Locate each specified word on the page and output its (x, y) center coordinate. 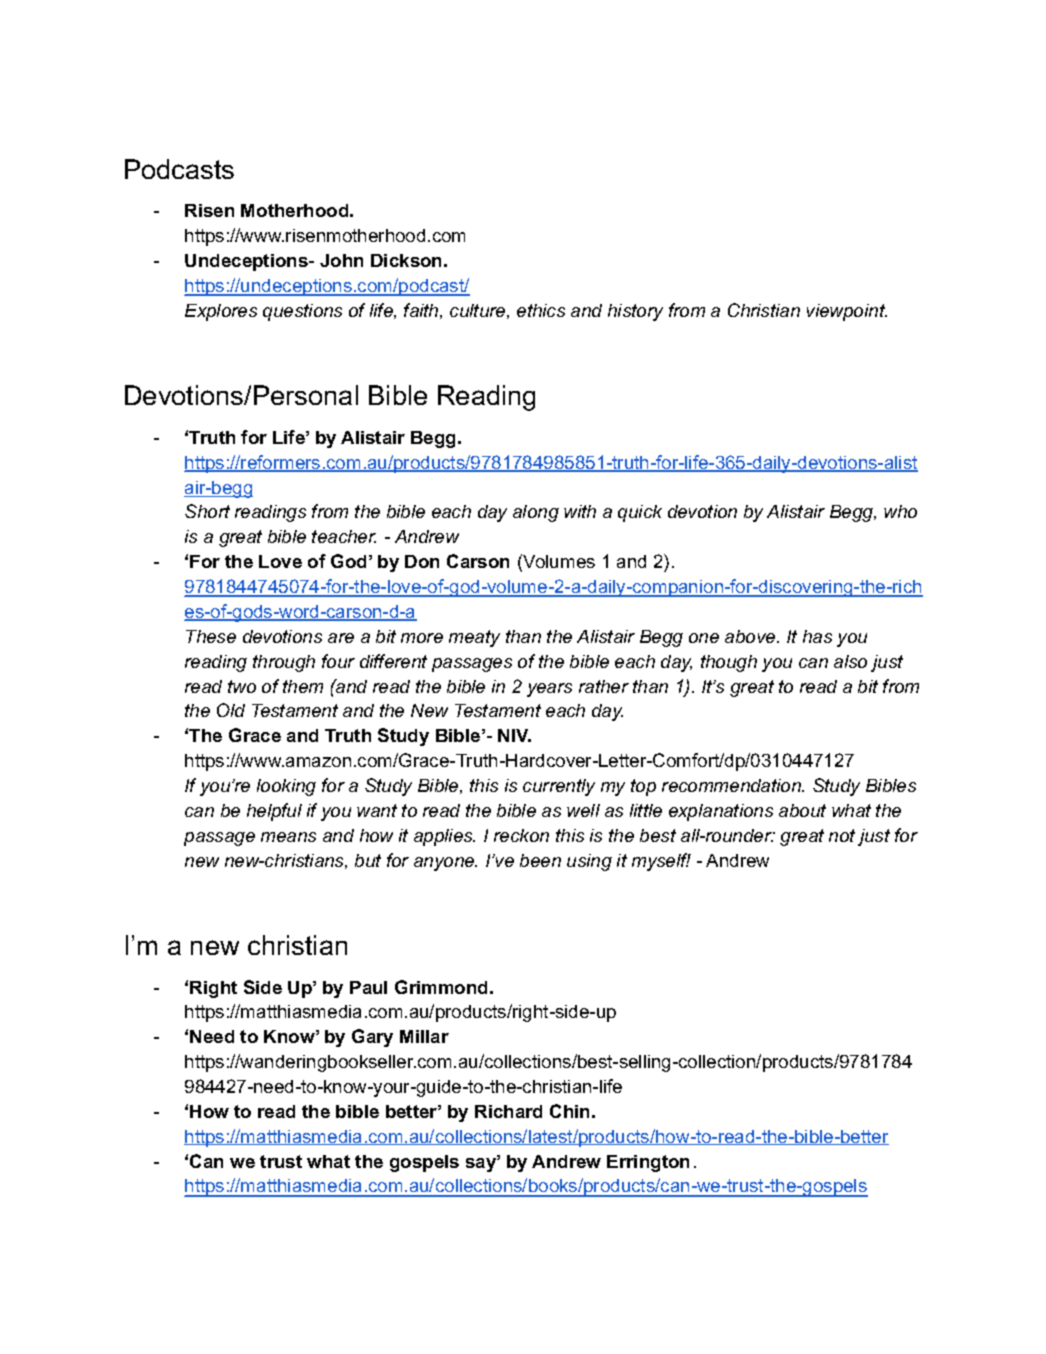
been (540, 860)
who (900, 511)
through (284, 663)
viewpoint (847, 312)
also (850, 661)
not (842, 835)
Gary (372, 1038)
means (288, 837)
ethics (541, 310)
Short (207, 511)
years (549, 690)
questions (302, 312)
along (536, 513)
